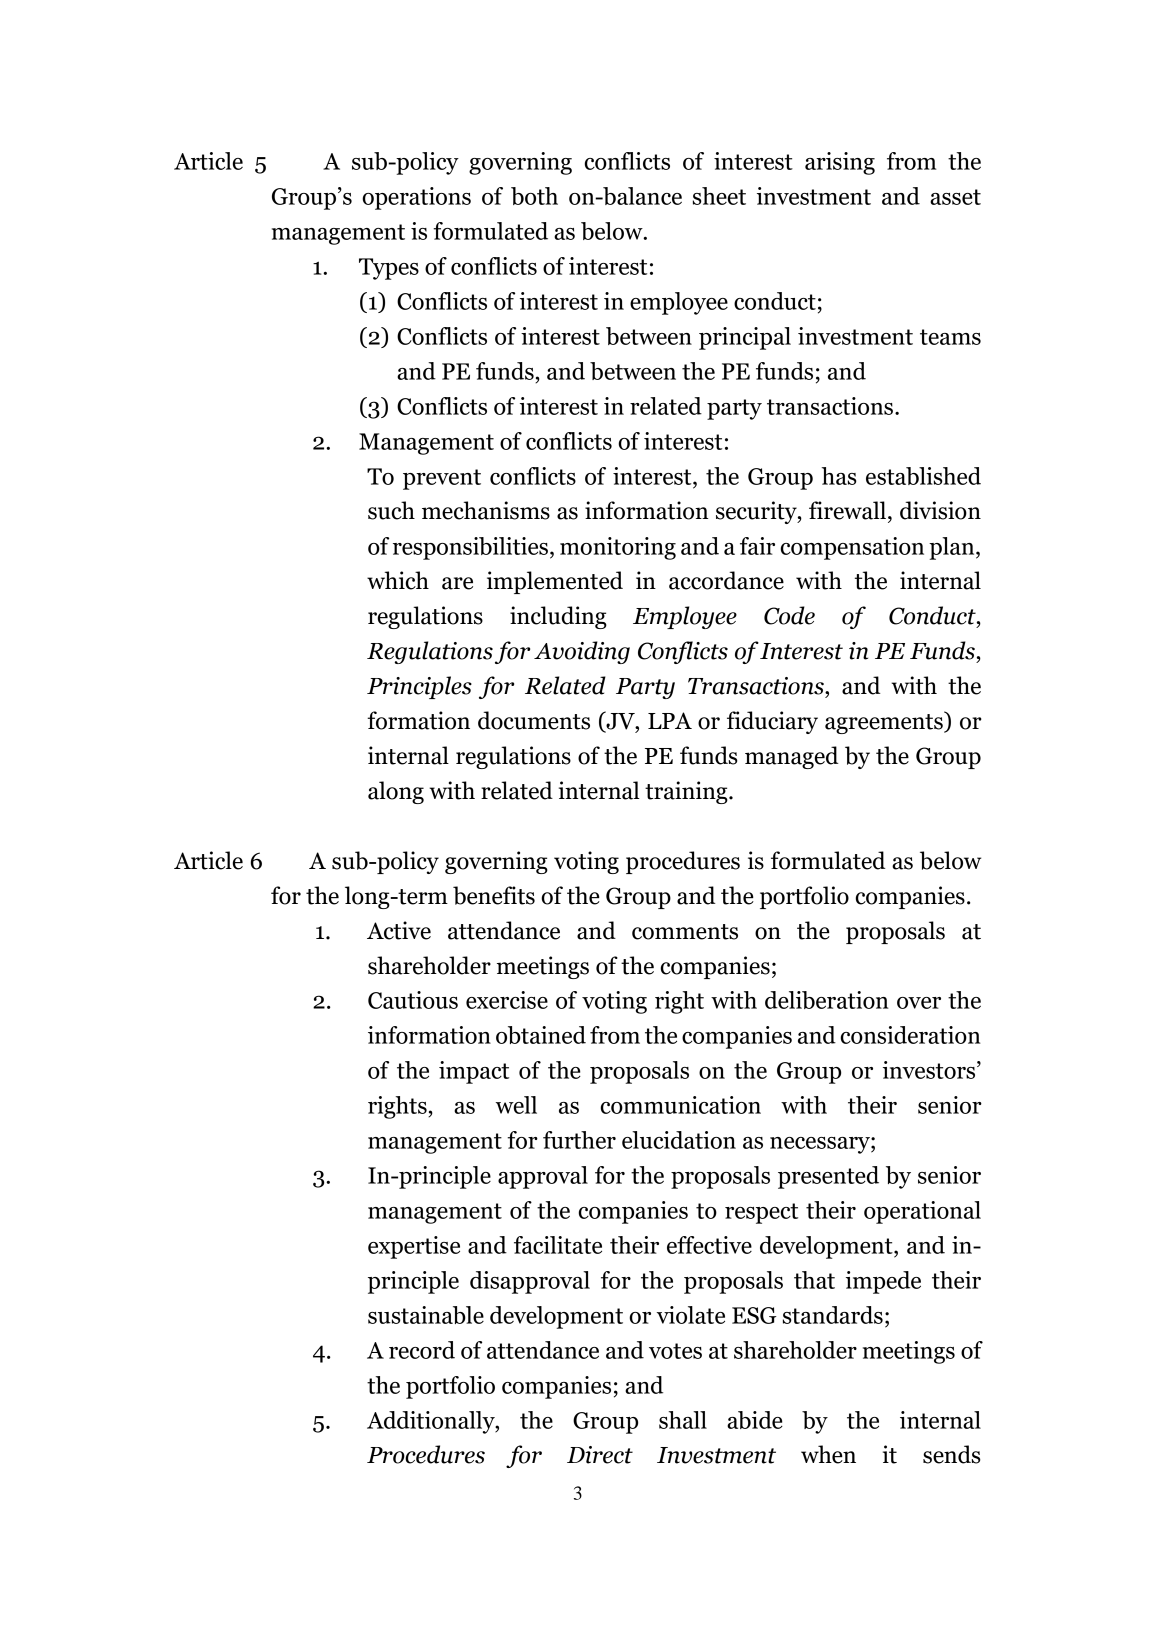 This page has height=1635, width=1156. Describe the element at coordinates (911, 1035) in the page. I see `consideration` at that location.
